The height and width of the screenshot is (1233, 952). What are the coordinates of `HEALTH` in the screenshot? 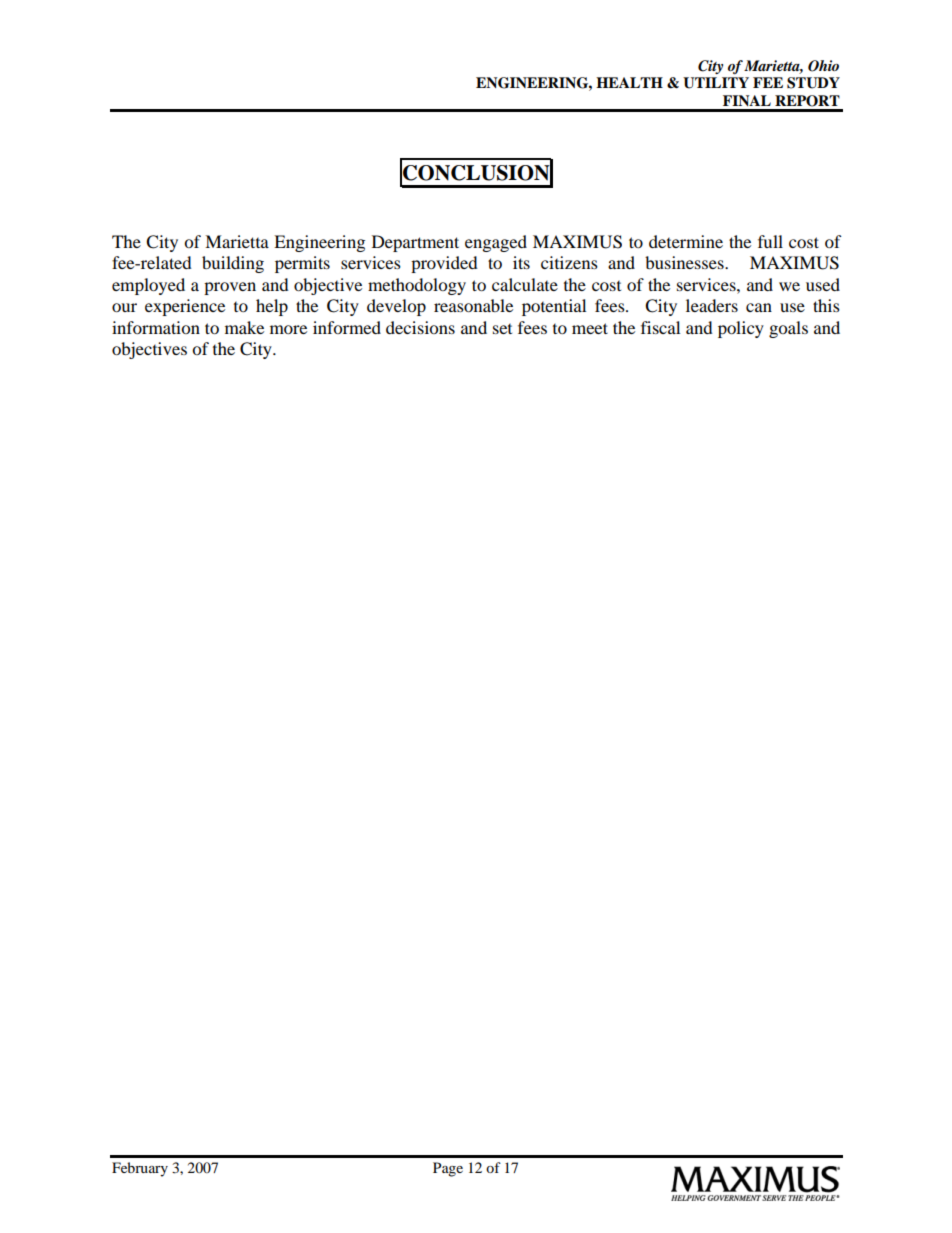 It's located at (629, 82).
